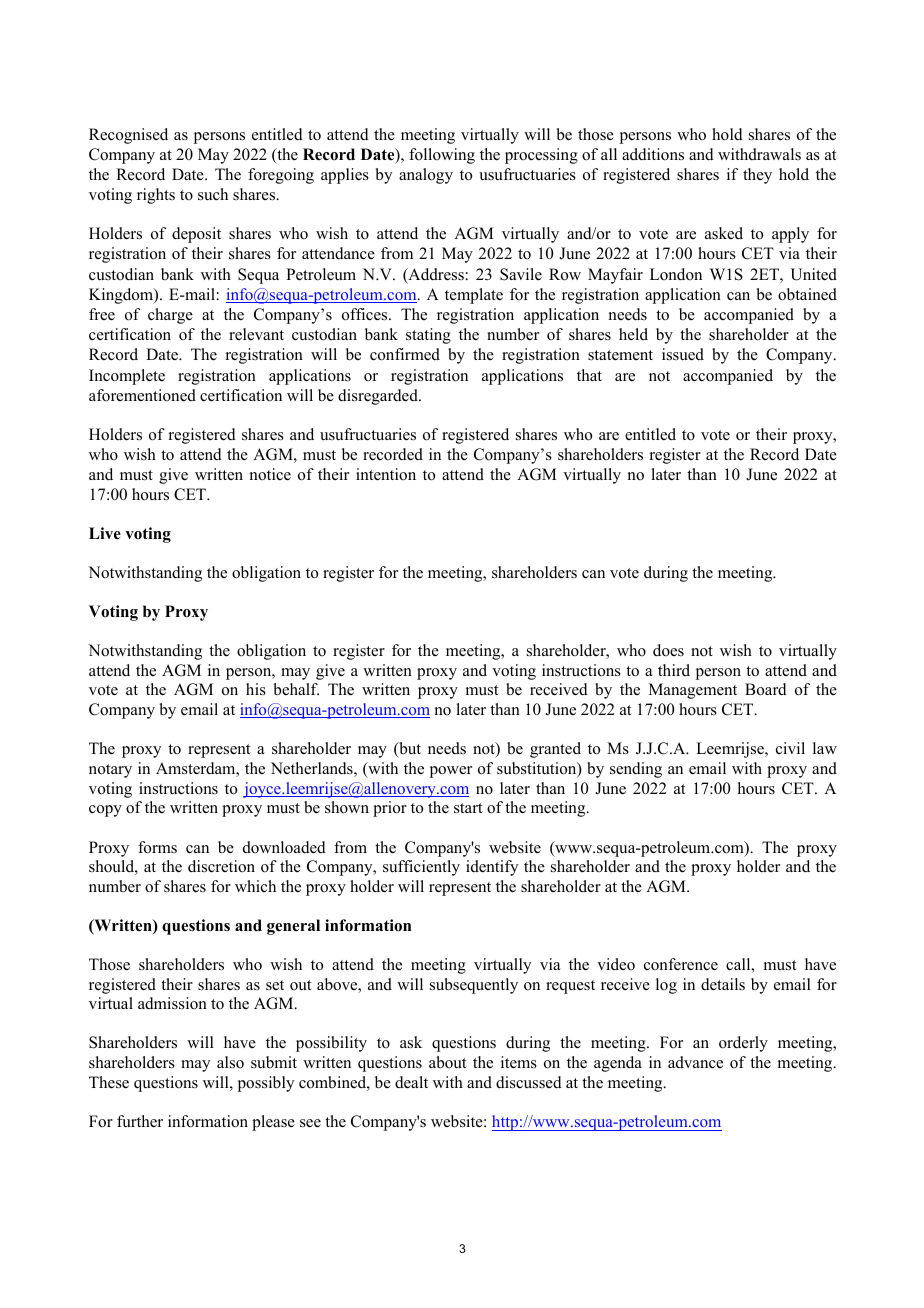 This screenshot has width=924, height=1308. What do you see at coordinates (213, 194) in the screenshot?
I see `such` at bounding box center [213, 194].
